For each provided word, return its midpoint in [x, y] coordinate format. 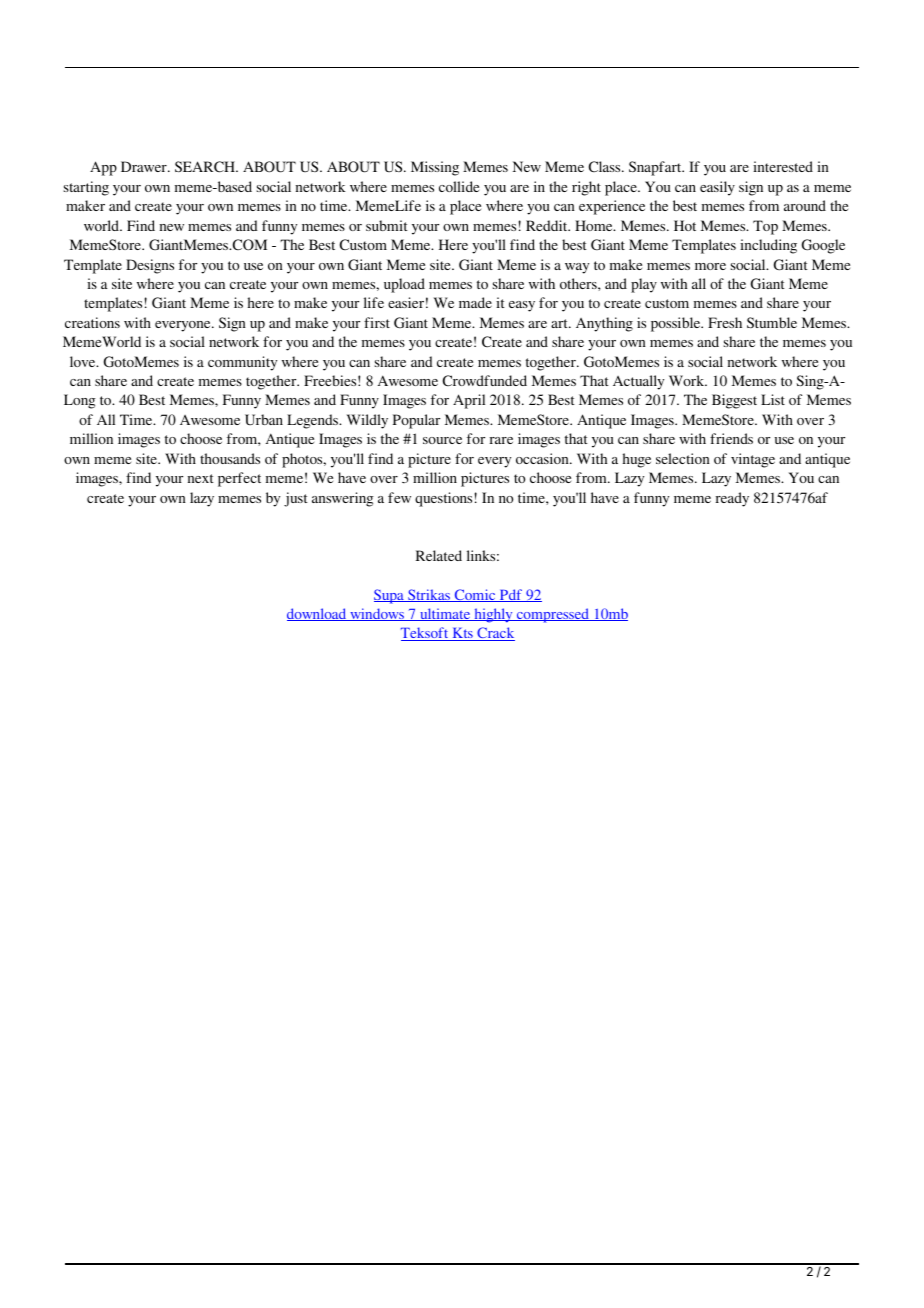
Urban [264, 419]
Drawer [145, 166]
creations [92, 322]
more [710, 266]
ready [732, 499]
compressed [553, 615]
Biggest [734, 401]
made [475, 302]
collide [459, 186]
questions [443, 499]
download [318, 614]
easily [717, 188]
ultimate [445, 614]
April [469, 401]
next [200, 478]
